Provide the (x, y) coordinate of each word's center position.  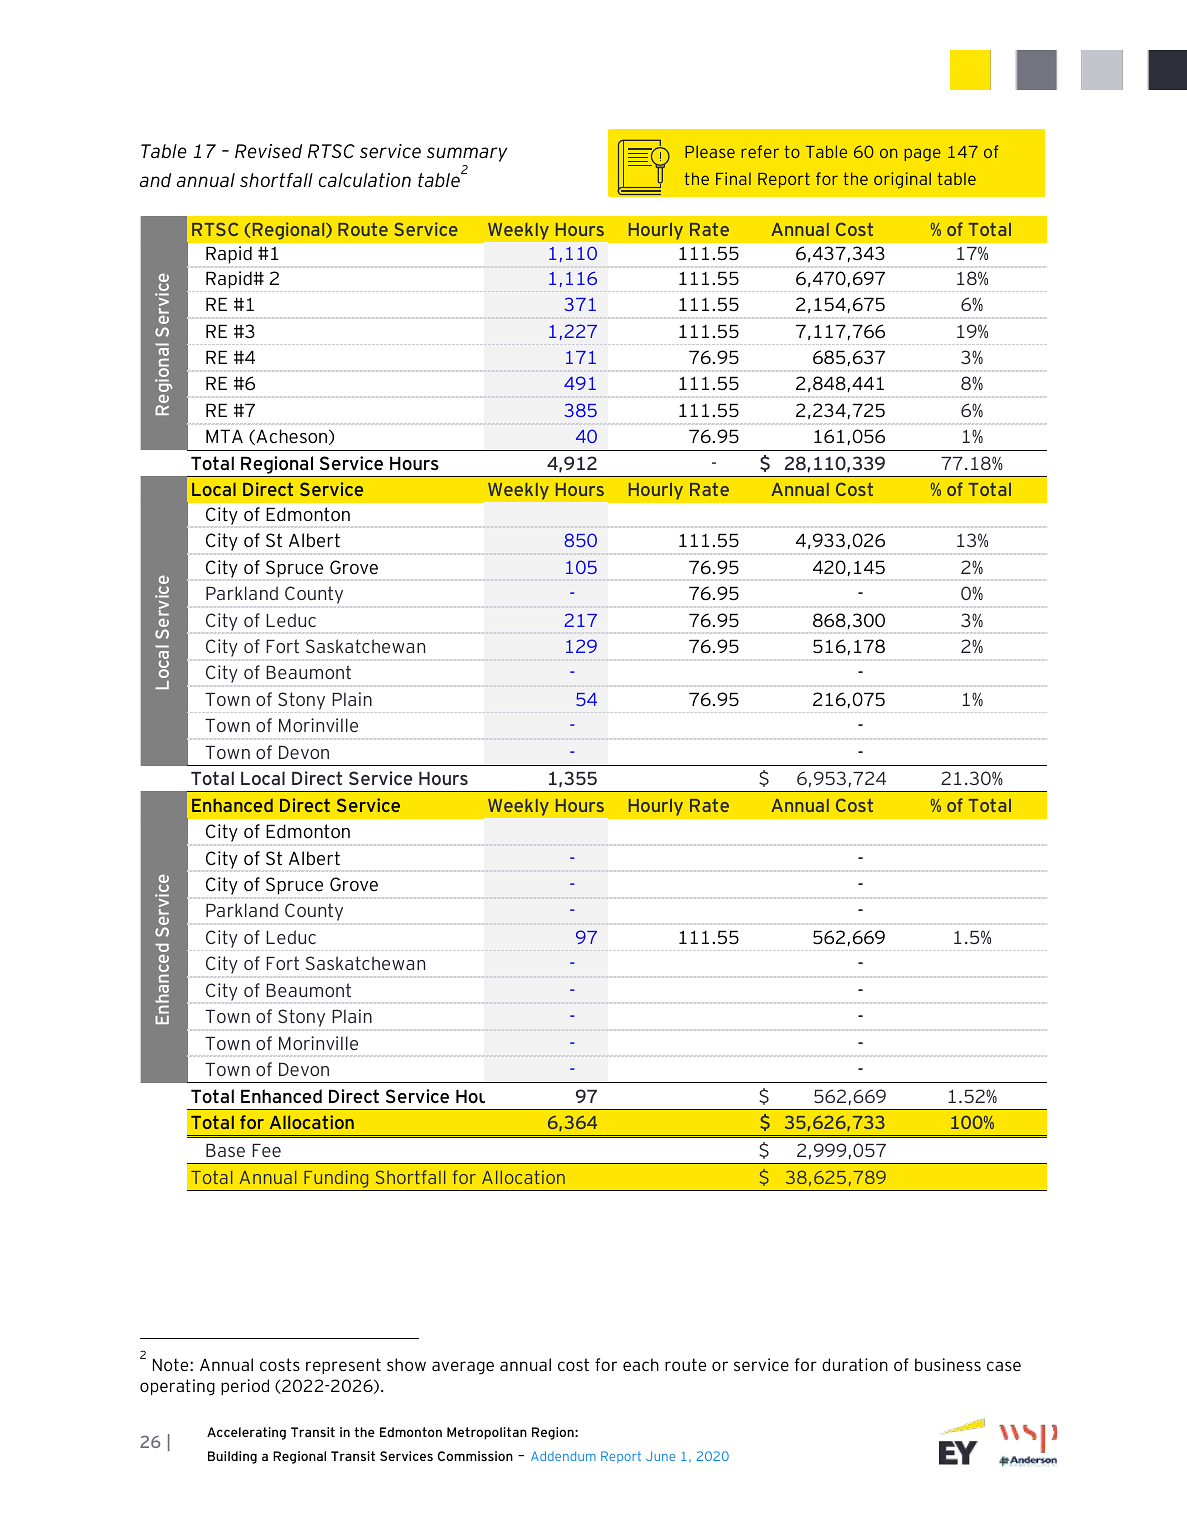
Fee (266, 1150)
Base (225, 1150)
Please (710, 151)
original (902, 180)
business (948, 1364)
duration (855, 1364)
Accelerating (246, 1433)
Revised (268, 151)
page (922, 155)
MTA (224, 436)
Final (733, 178)
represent (343, 1366)
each (641, 1364)
